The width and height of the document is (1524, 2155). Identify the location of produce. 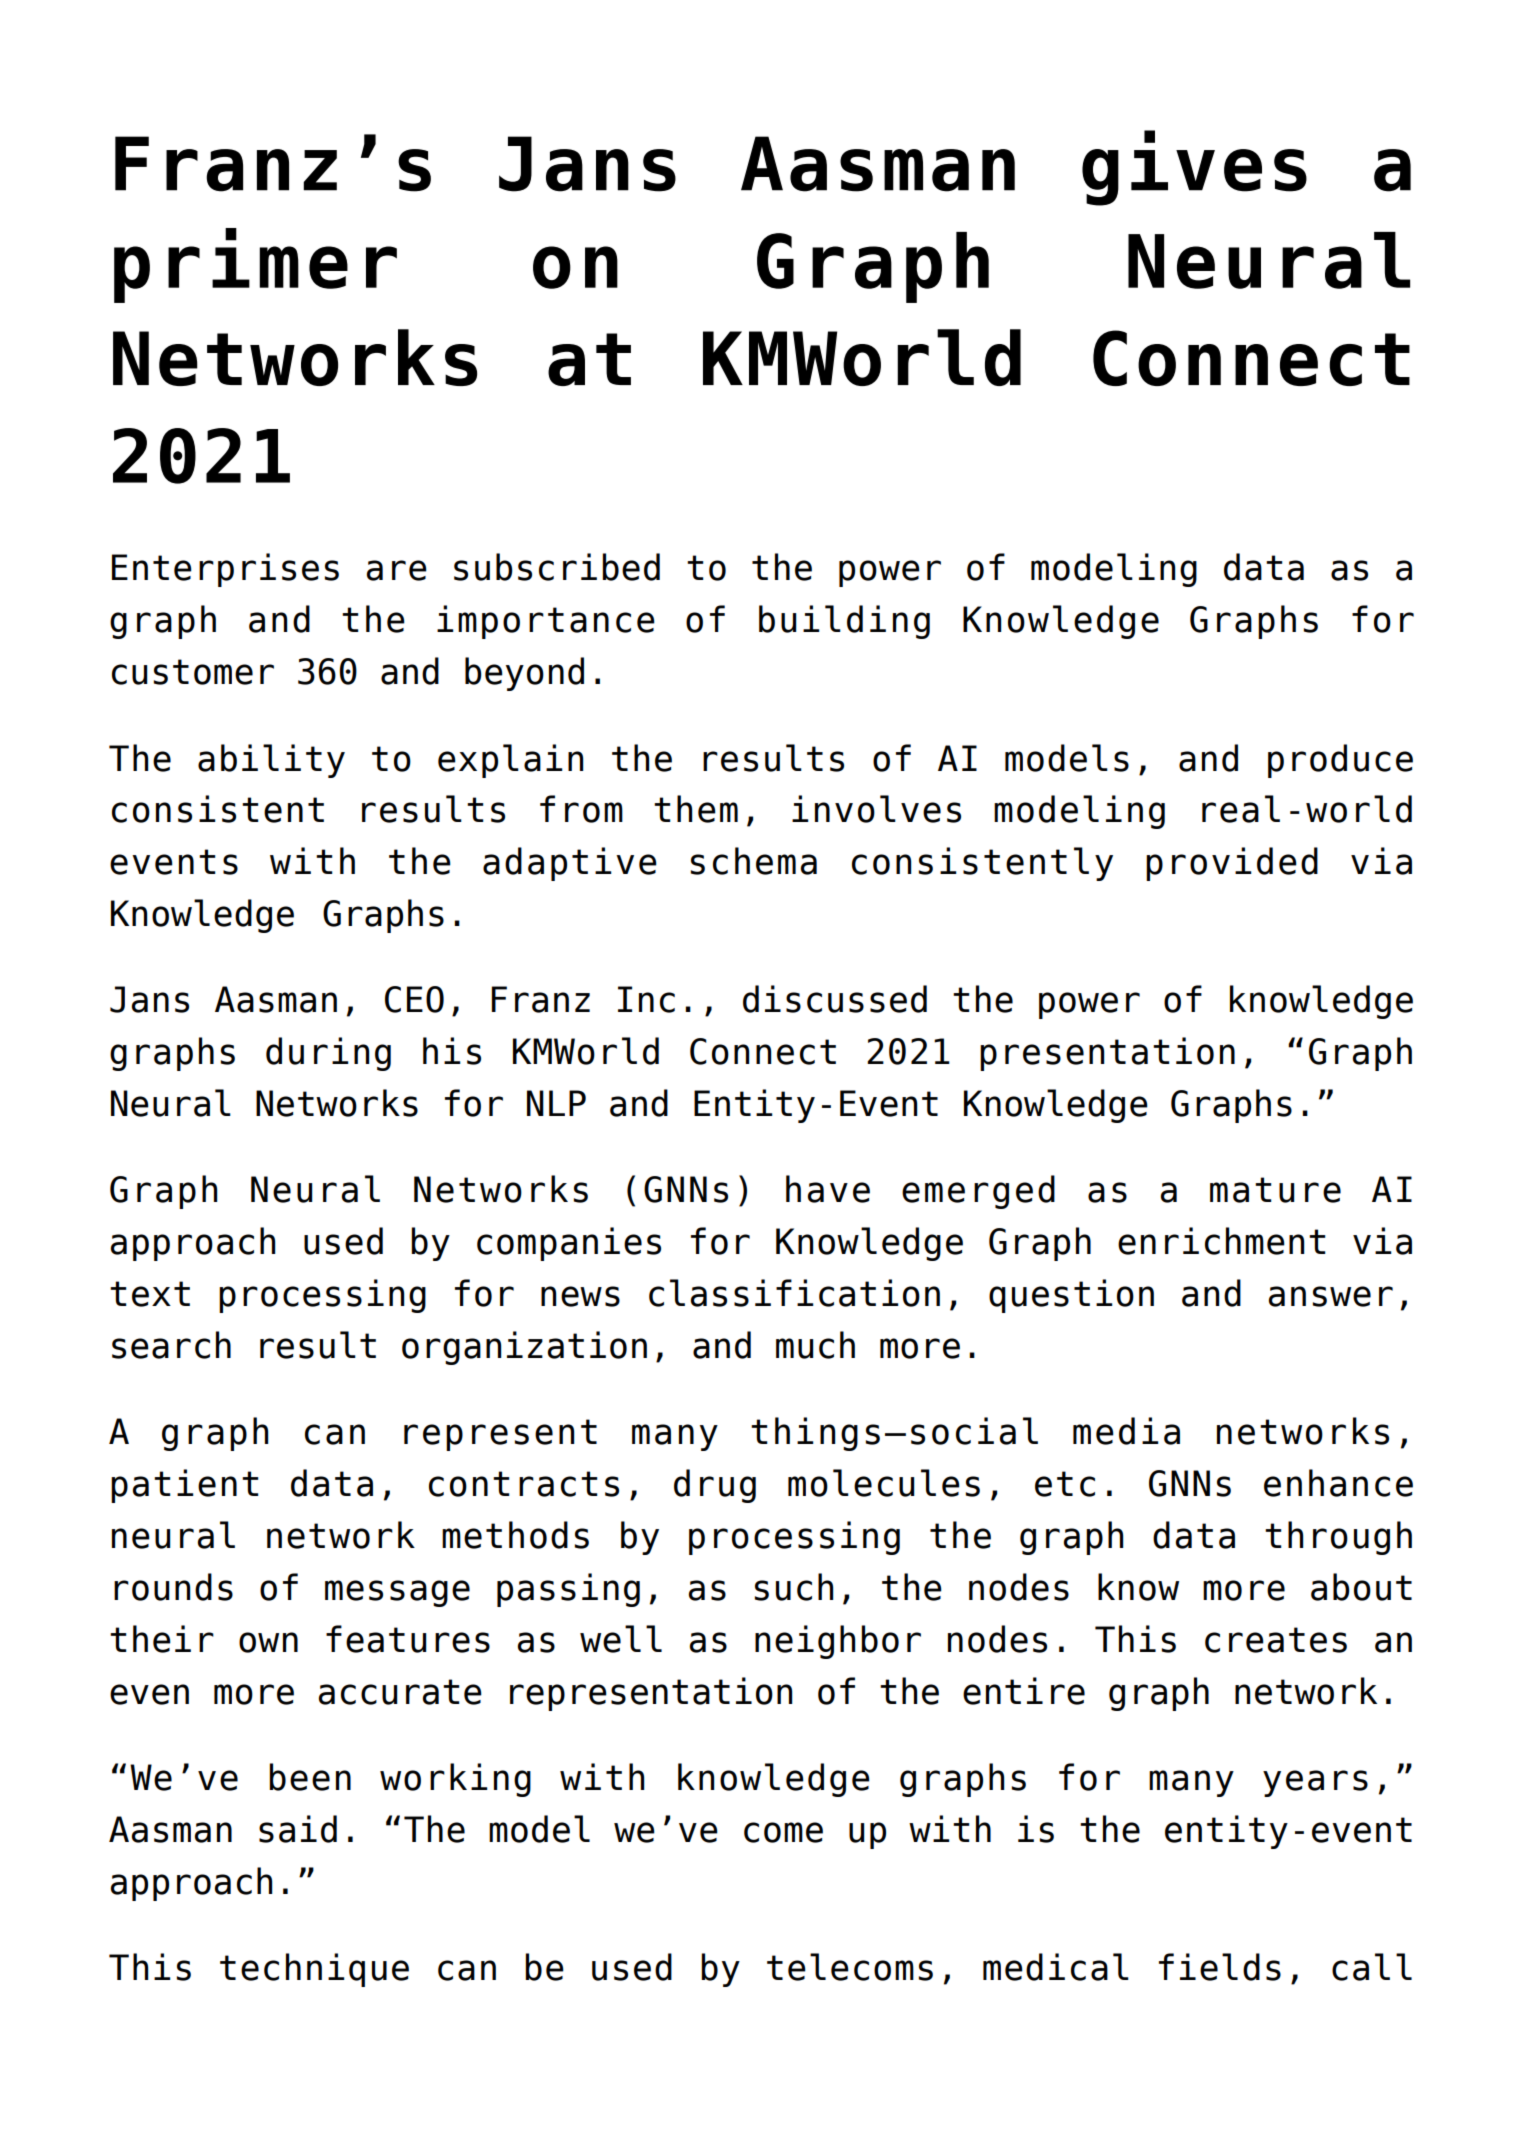
(1340, 761).
